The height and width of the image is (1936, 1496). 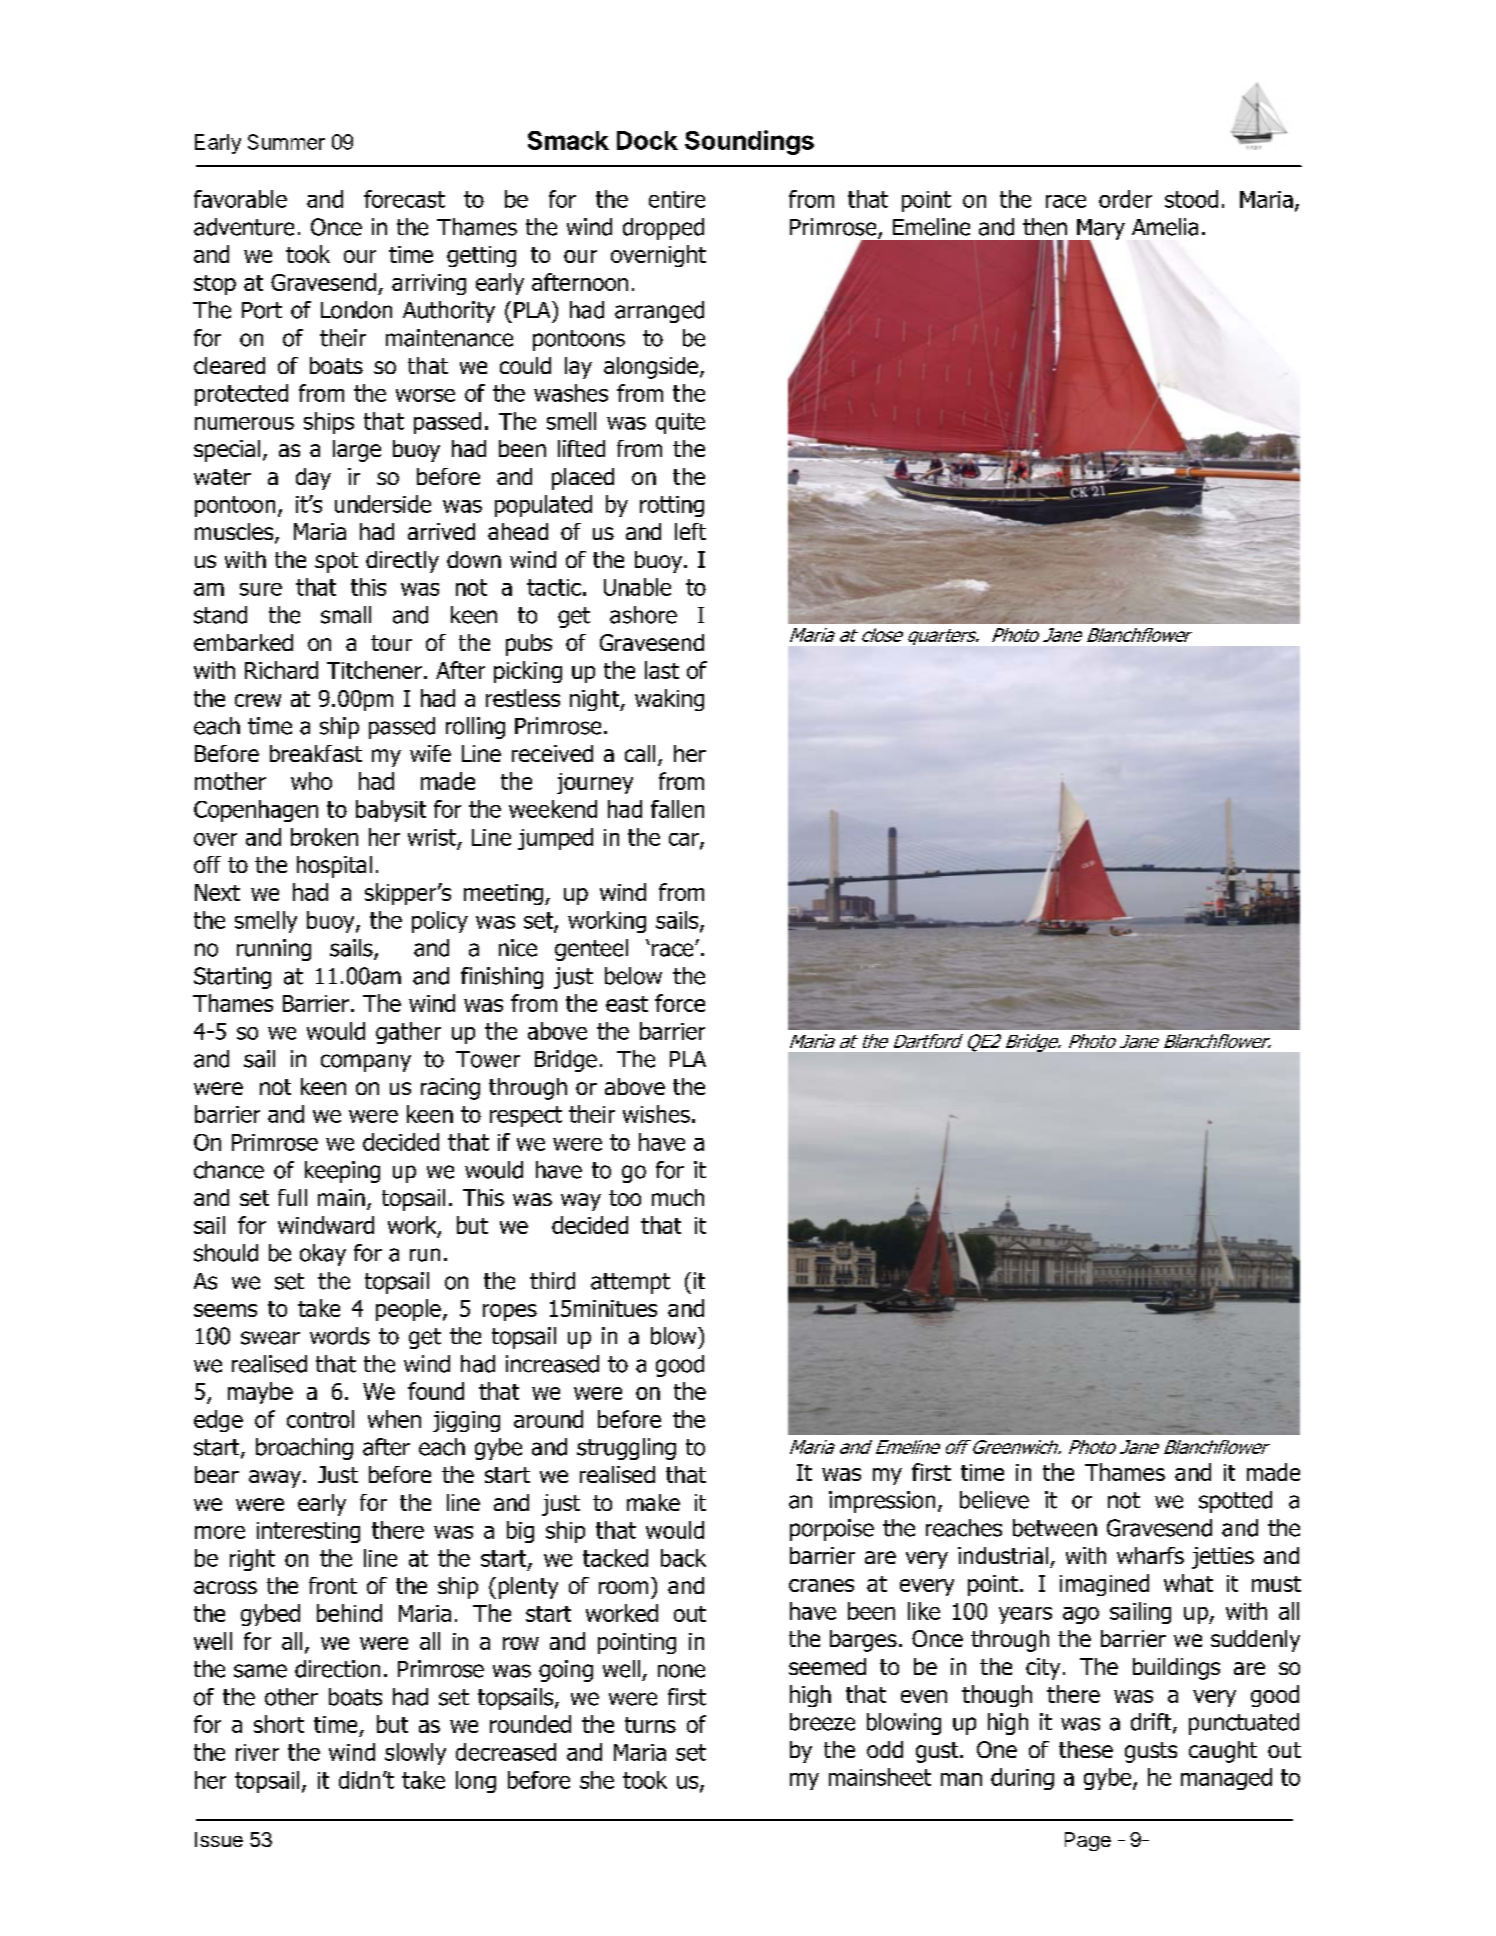 What do you see at coordinates (415, 1754) in the image?
I see `slowly` at bounding box center [415, 1754].
